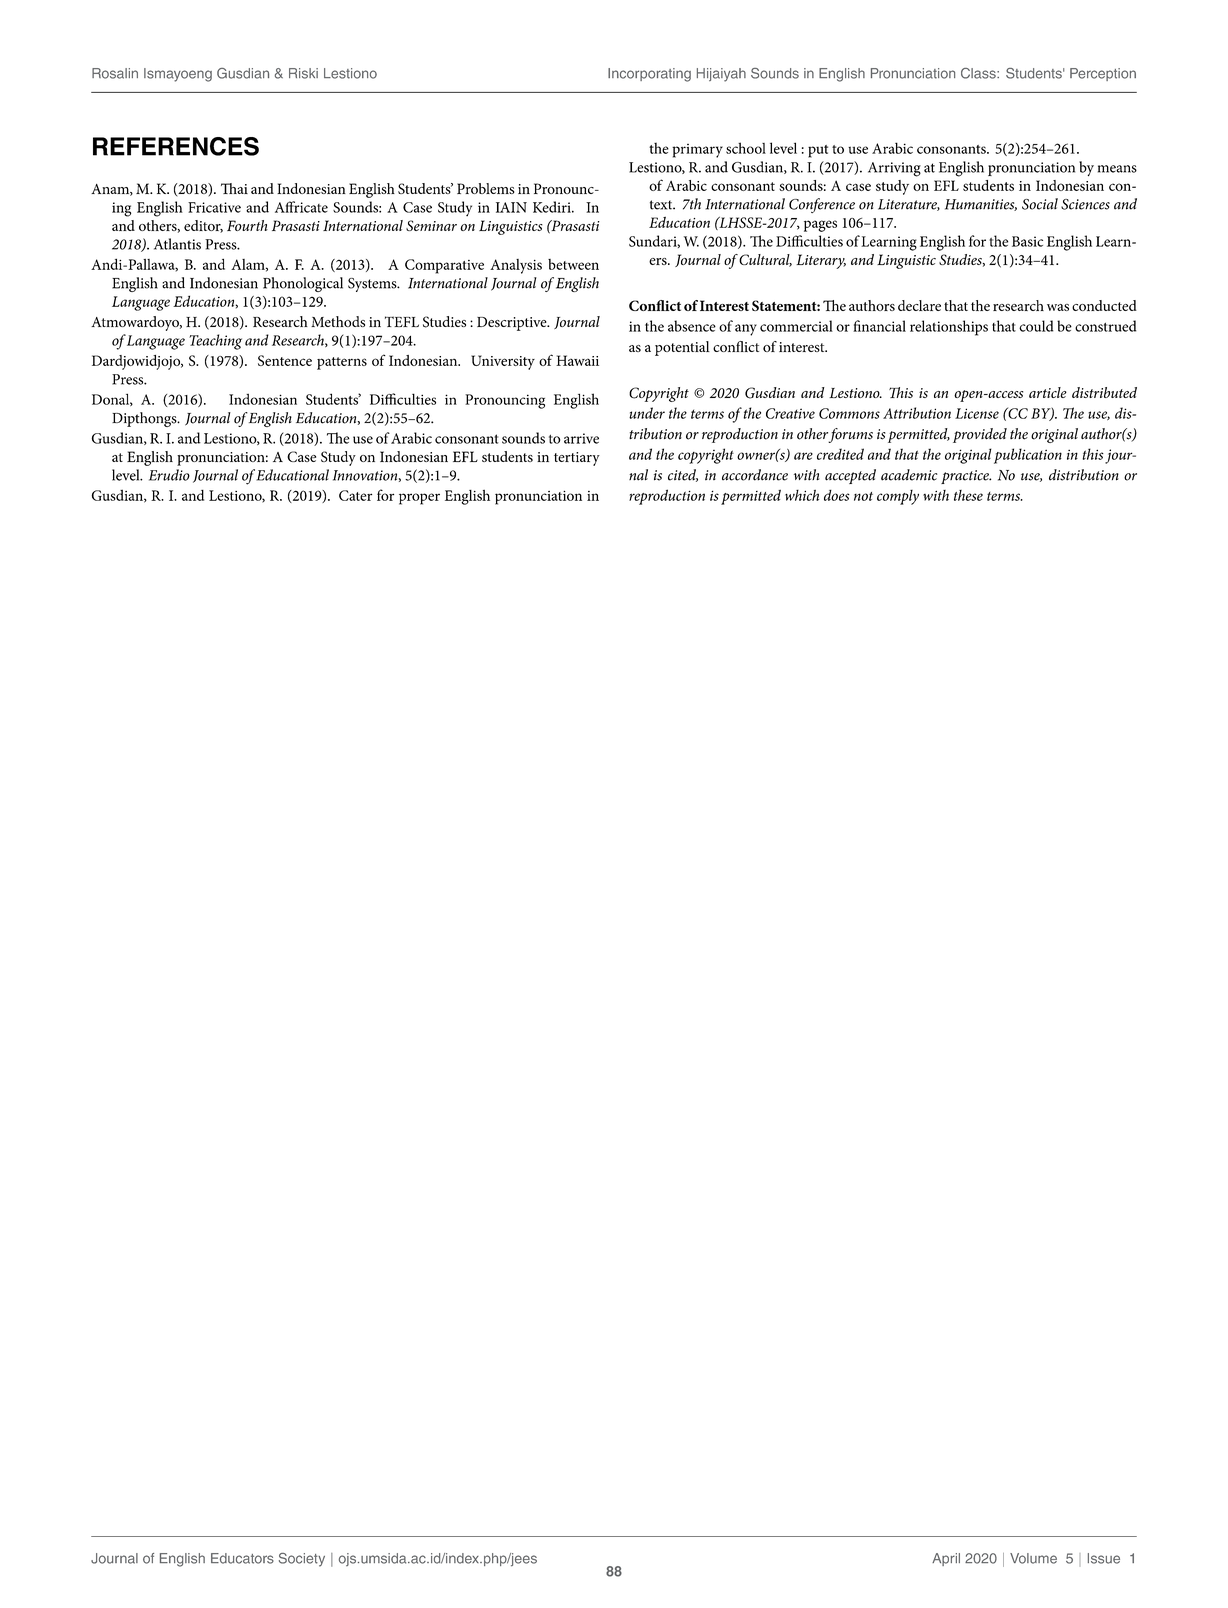 Image resolution: width=1228 pixels, height=1608 pixels. What do you see at coordinates (898, 497) in the image?
I see `comply` at bounding box center [898, 497].
